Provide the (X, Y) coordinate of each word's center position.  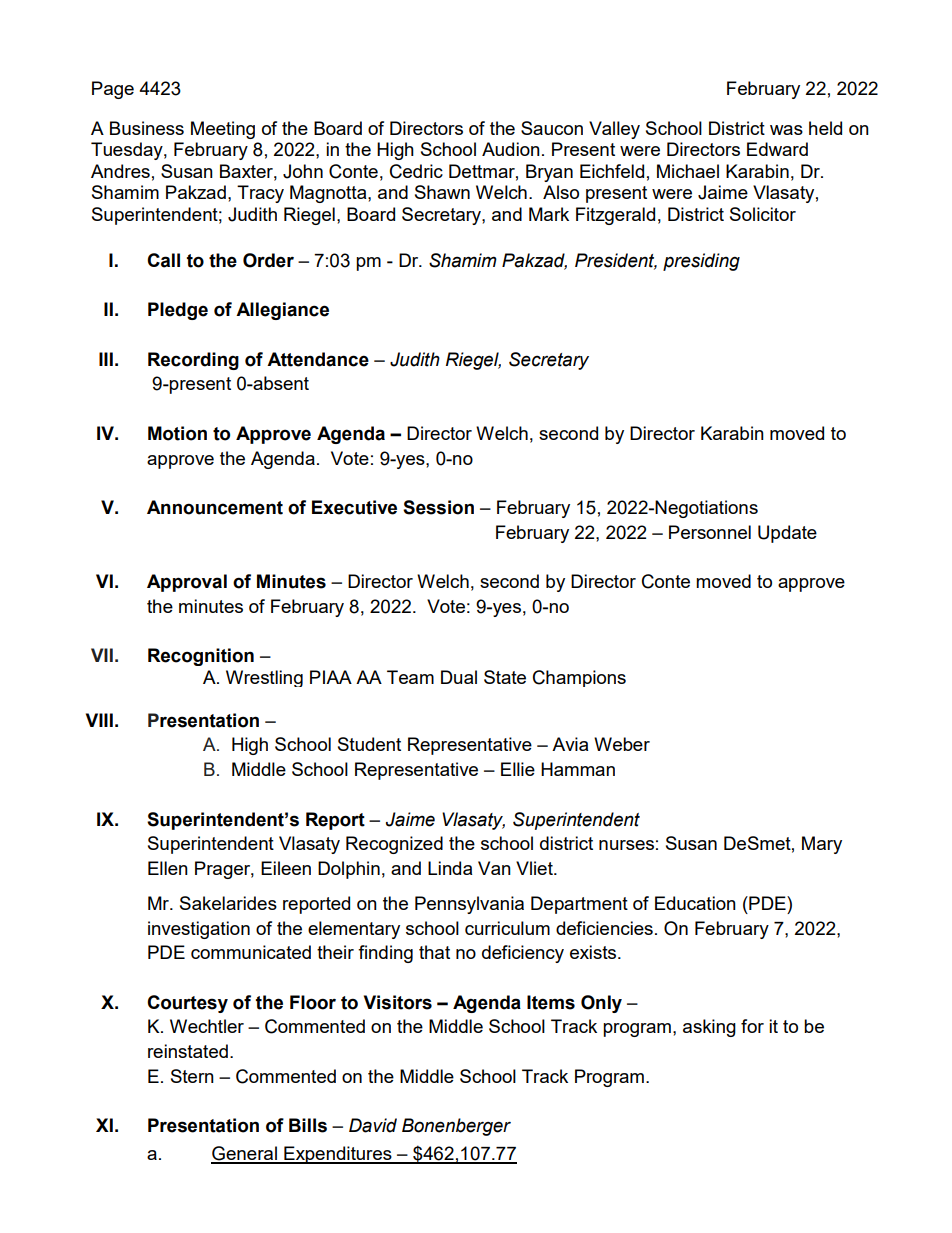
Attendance (318, 359)
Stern (192, 1076)
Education (695, 903)
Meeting (223, 130)
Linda (450, 868)
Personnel (710, 532)
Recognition (201, 657)
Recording (193, 361)
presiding (701, 262)
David (373, 1125)
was (786, 130)
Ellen (168, 868)
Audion (511, 149)
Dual (459, 677)
